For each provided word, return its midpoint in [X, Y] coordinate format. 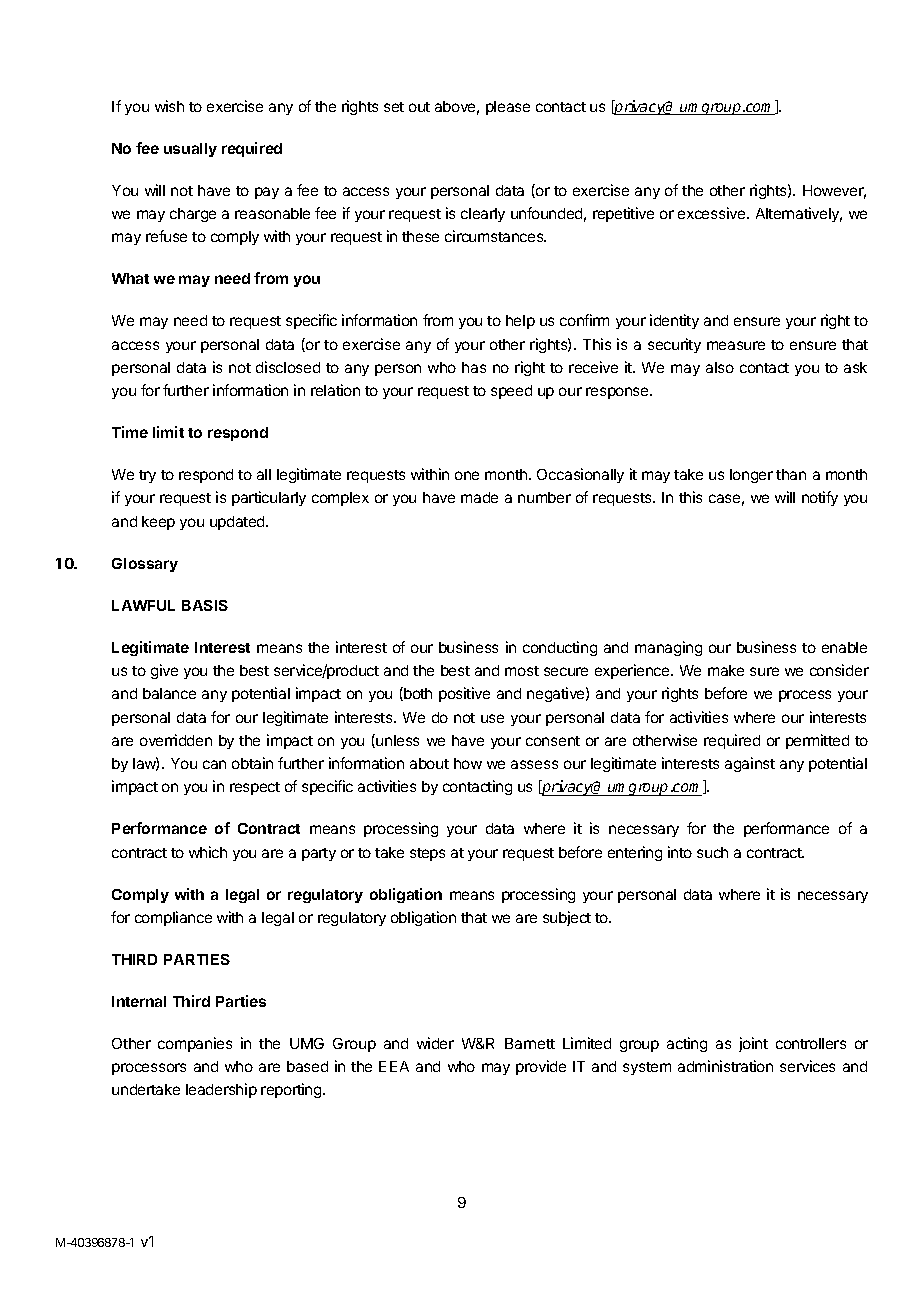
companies [195, 1044]
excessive [713, 213]
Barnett [530, 1043]
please [508, 108]
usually [190, 150]
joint [753, 1044]
